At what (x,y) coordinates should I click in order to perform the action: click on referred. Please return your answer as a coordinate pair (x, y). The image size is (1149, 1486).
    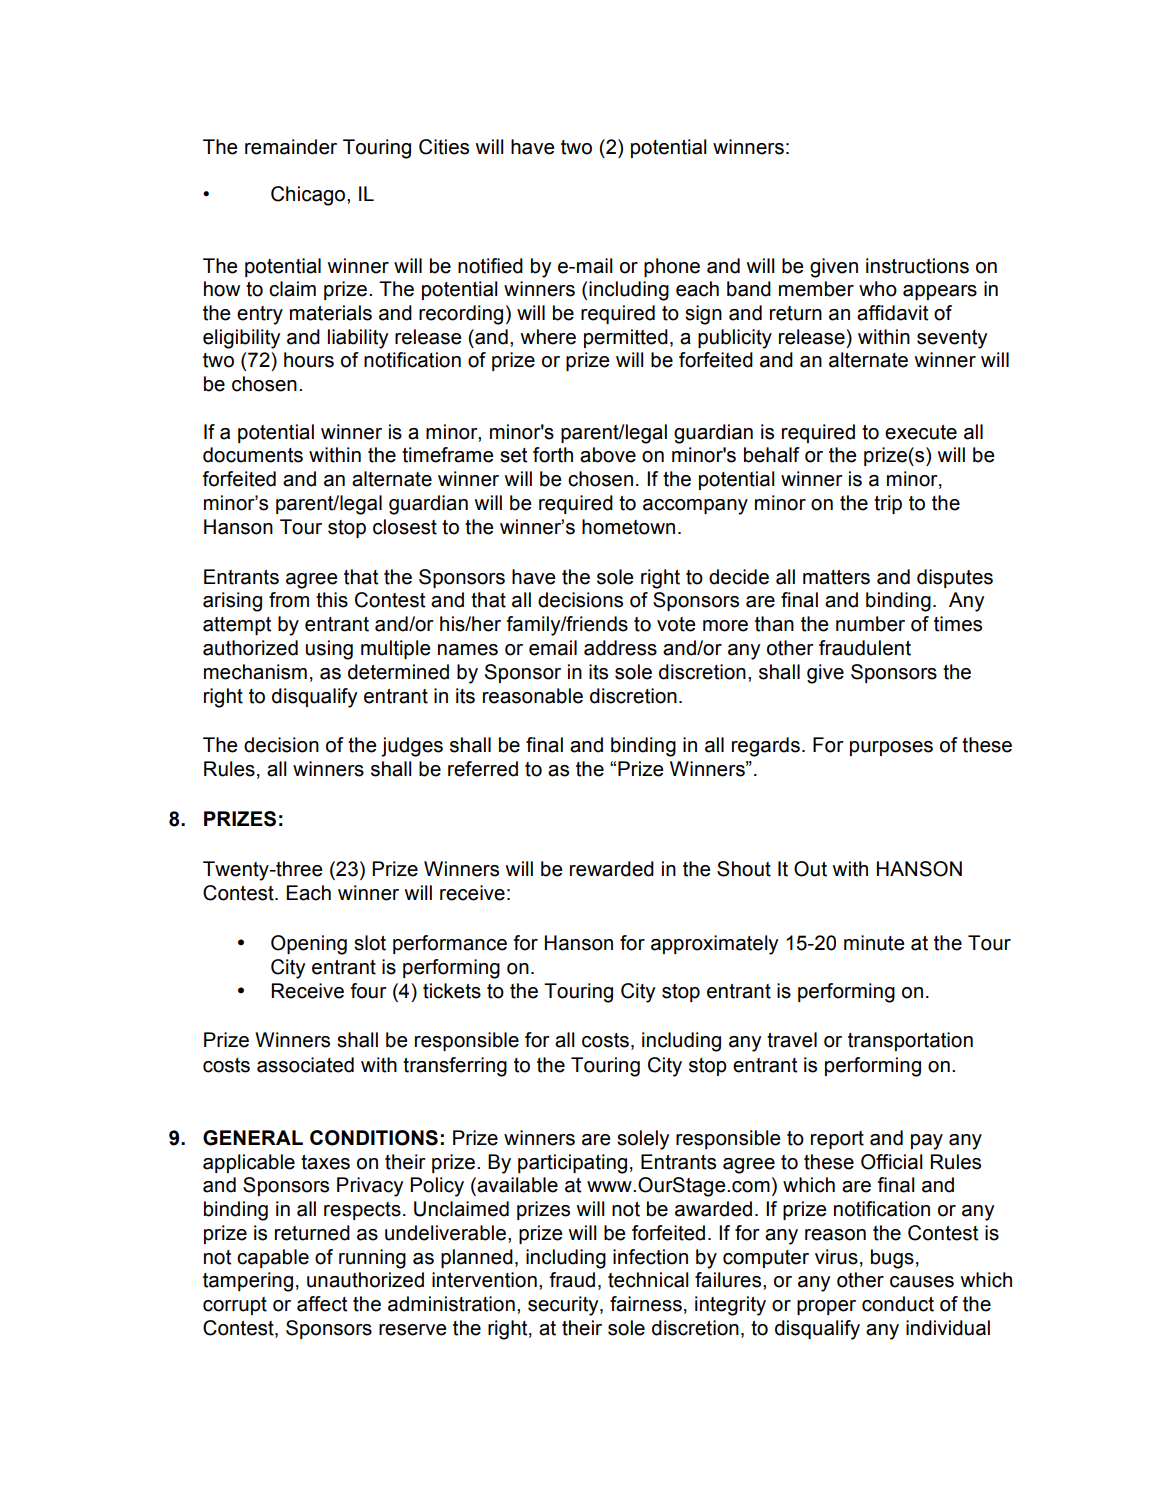
    Looking at the image, I should click on (483, 769).
